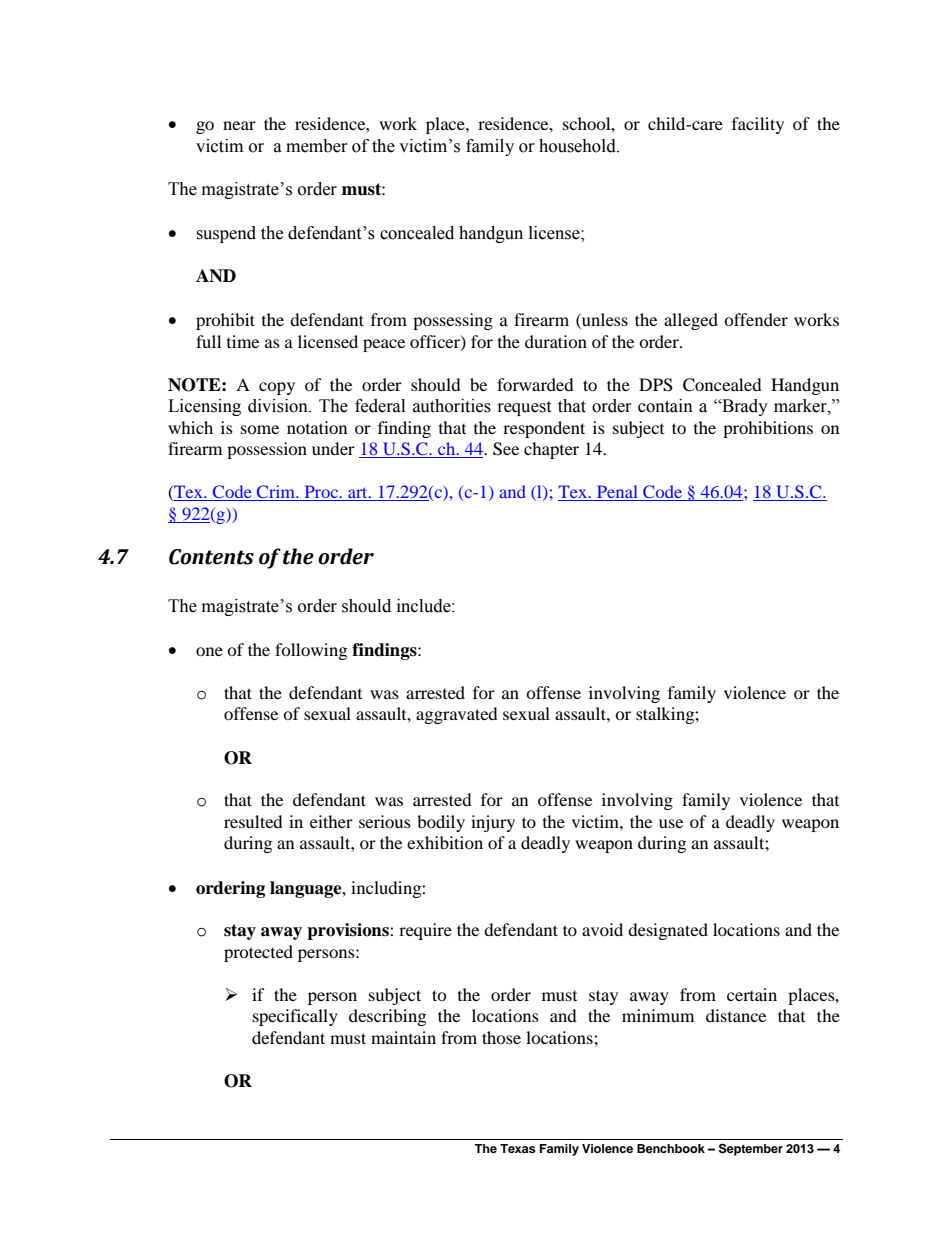 Image resolution: width=952 pixels, height=1233 pixels. What do you see at coordinates (518, 1148) in the screenshot?
I see `Texas` at bounding box center [518, 1148].
